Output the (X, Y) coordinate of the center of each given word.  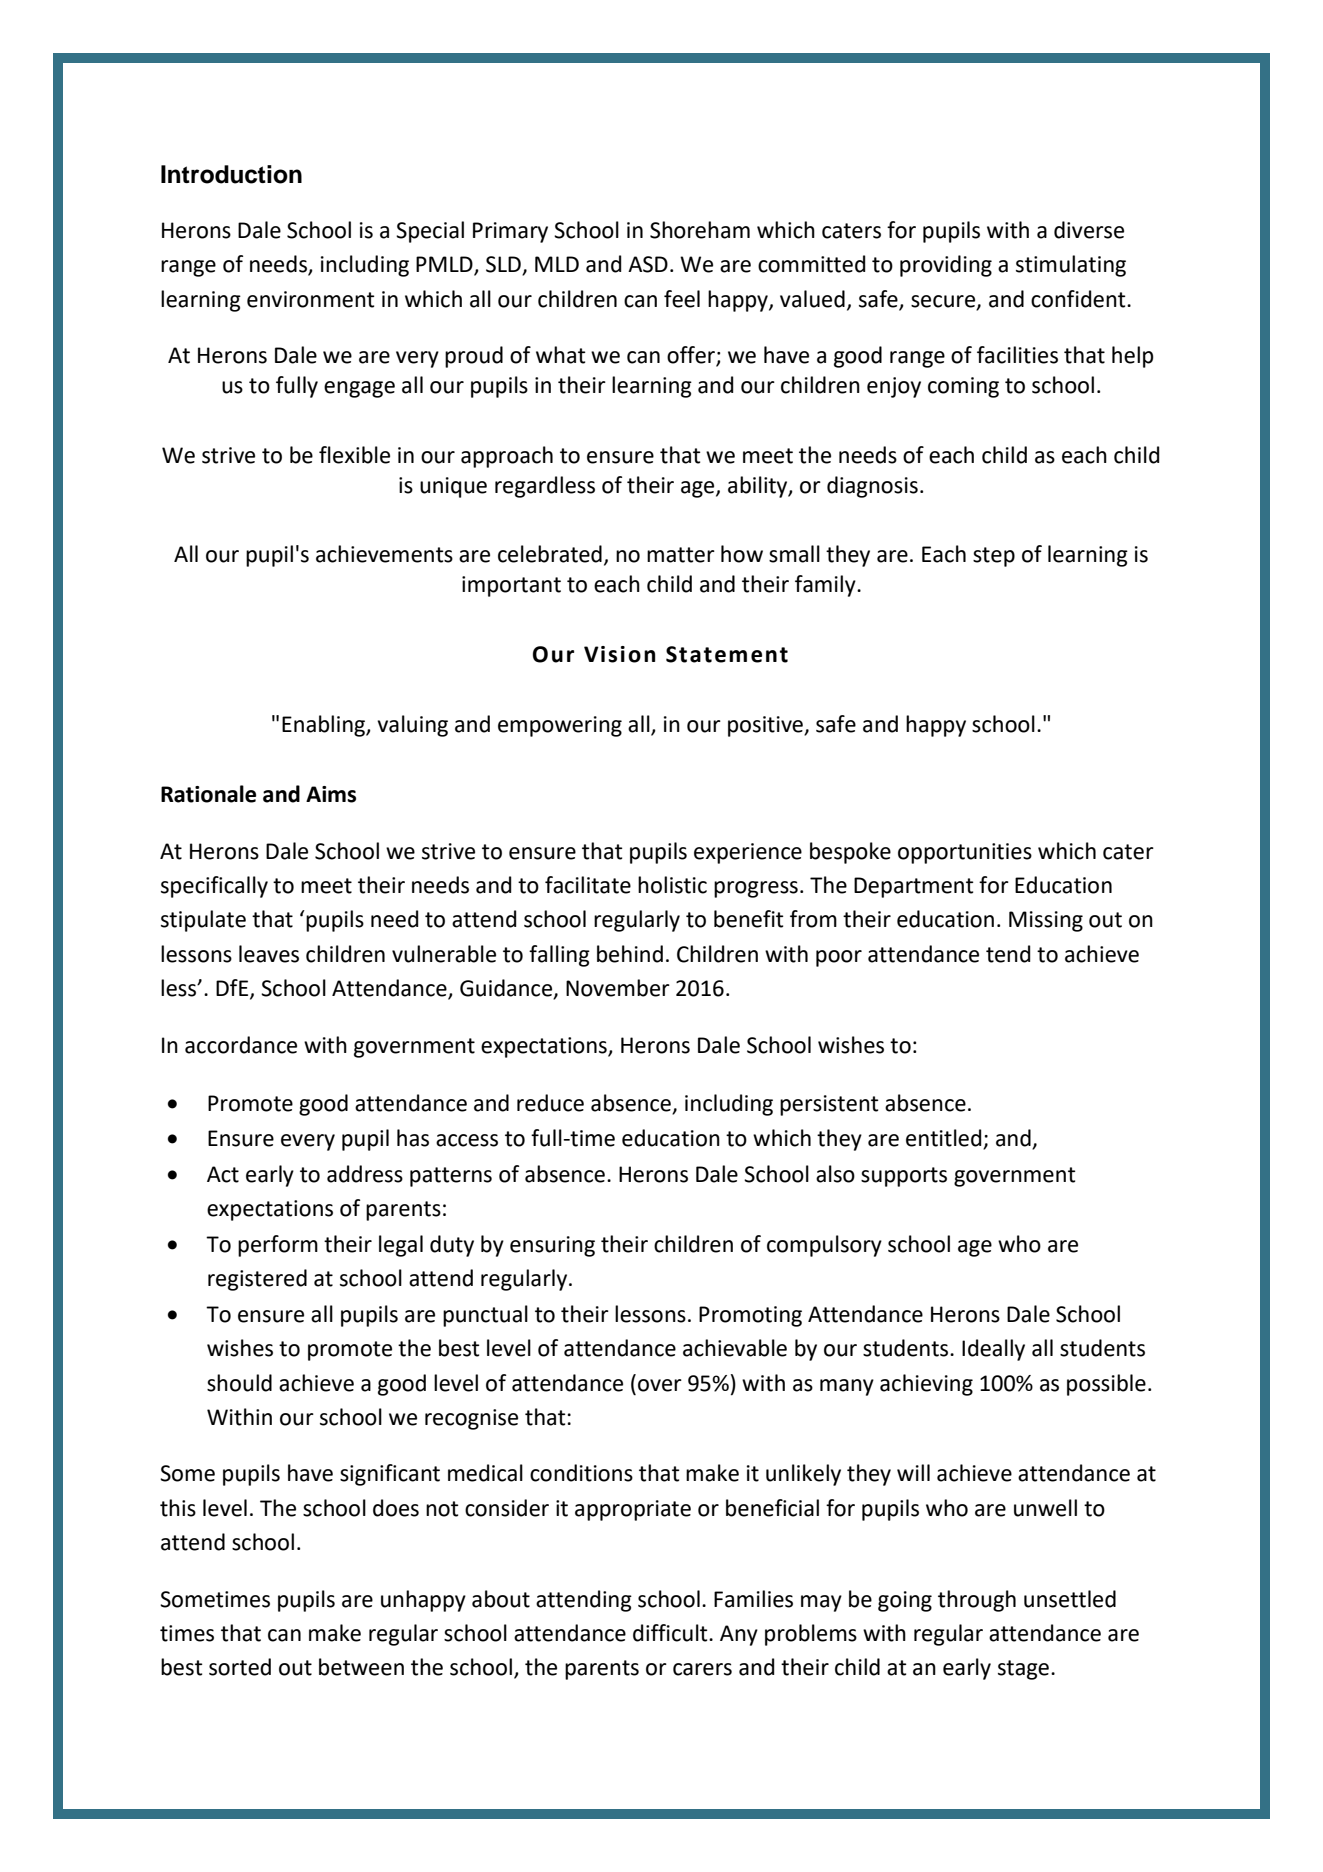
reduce (550, 1103)
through (977, 1601)
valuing (412, 726)
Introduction (231, 174)
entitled (945, 1139)
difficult (671, 1633)
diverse (1089, 230)
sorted (240, 1667)
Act (223, 1174)
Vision (619, 654)
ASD (648, 264)
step (994, 557)
